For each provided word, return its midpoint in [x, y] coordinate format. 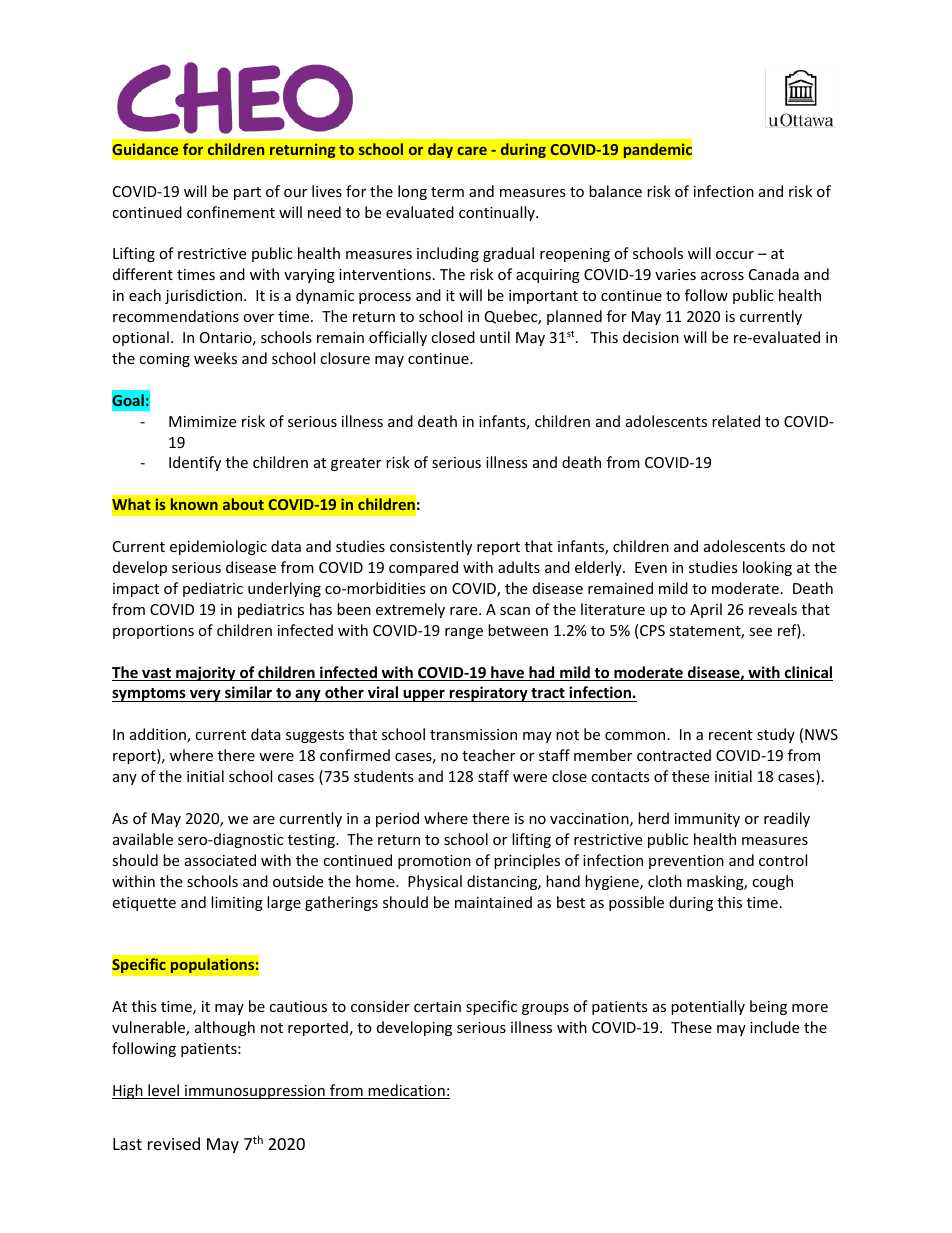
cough [772, 882]
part [247, 193]
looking [767, 568]
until [495, 337]
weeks [215, 358]
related [736, 421]
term [447, 192]
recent [730, 735]
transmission [473, 734]
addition [159, 735]
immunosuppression [255, 1092]
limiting [237, 903]
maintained [493, 902]
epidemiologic [218, 547]
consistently [431, 547]
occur [735, 255]
